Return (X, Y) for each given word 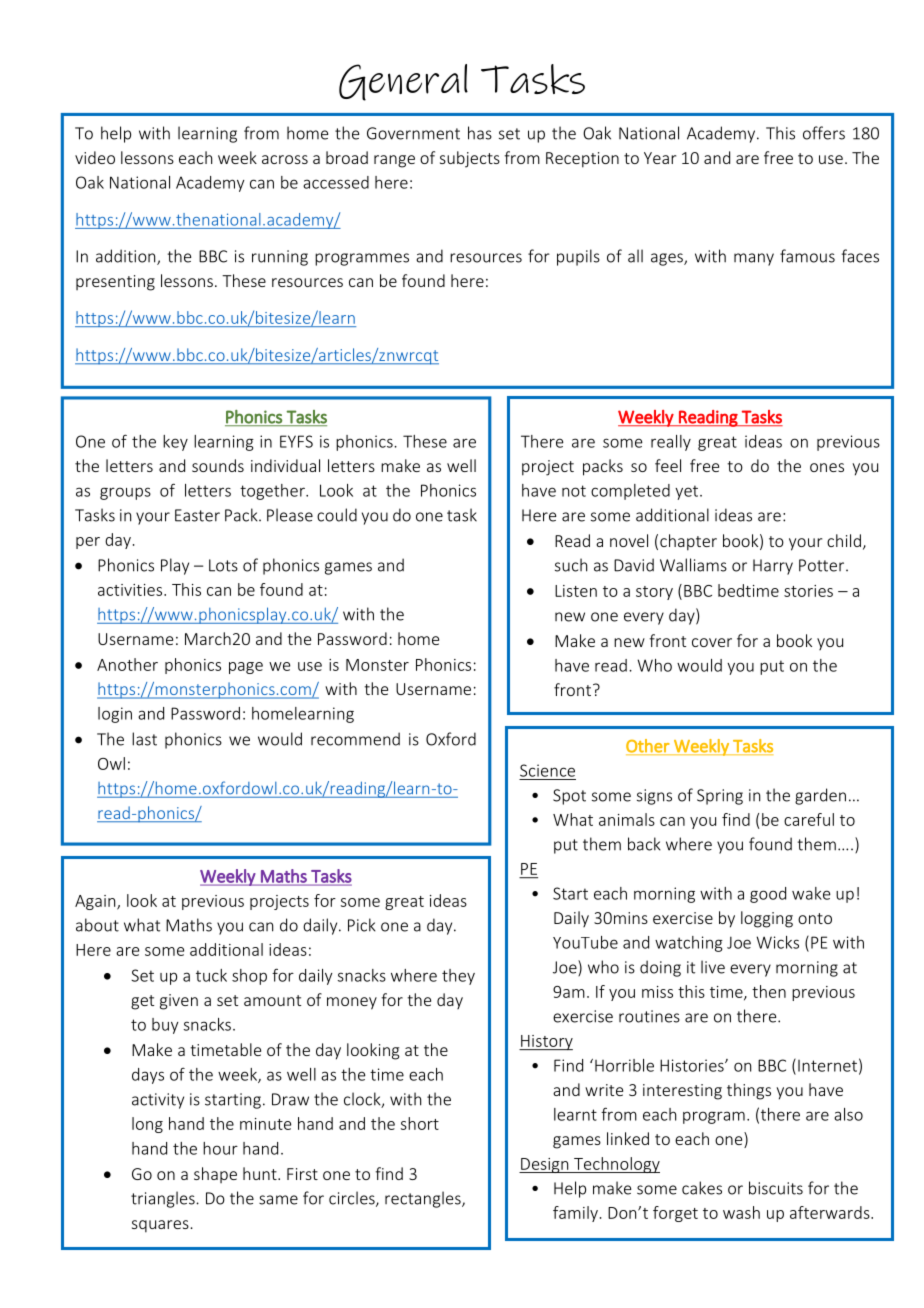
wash (741, 1212)
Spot (569, 797)
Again (96, 902)
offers (824, 133)
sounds (218, 465)
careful (809, 819)
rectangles (424, 1199)
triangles (164, 1199)
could (337, 515)
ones (827, 467)
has (480, 133)
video (95, 157)
